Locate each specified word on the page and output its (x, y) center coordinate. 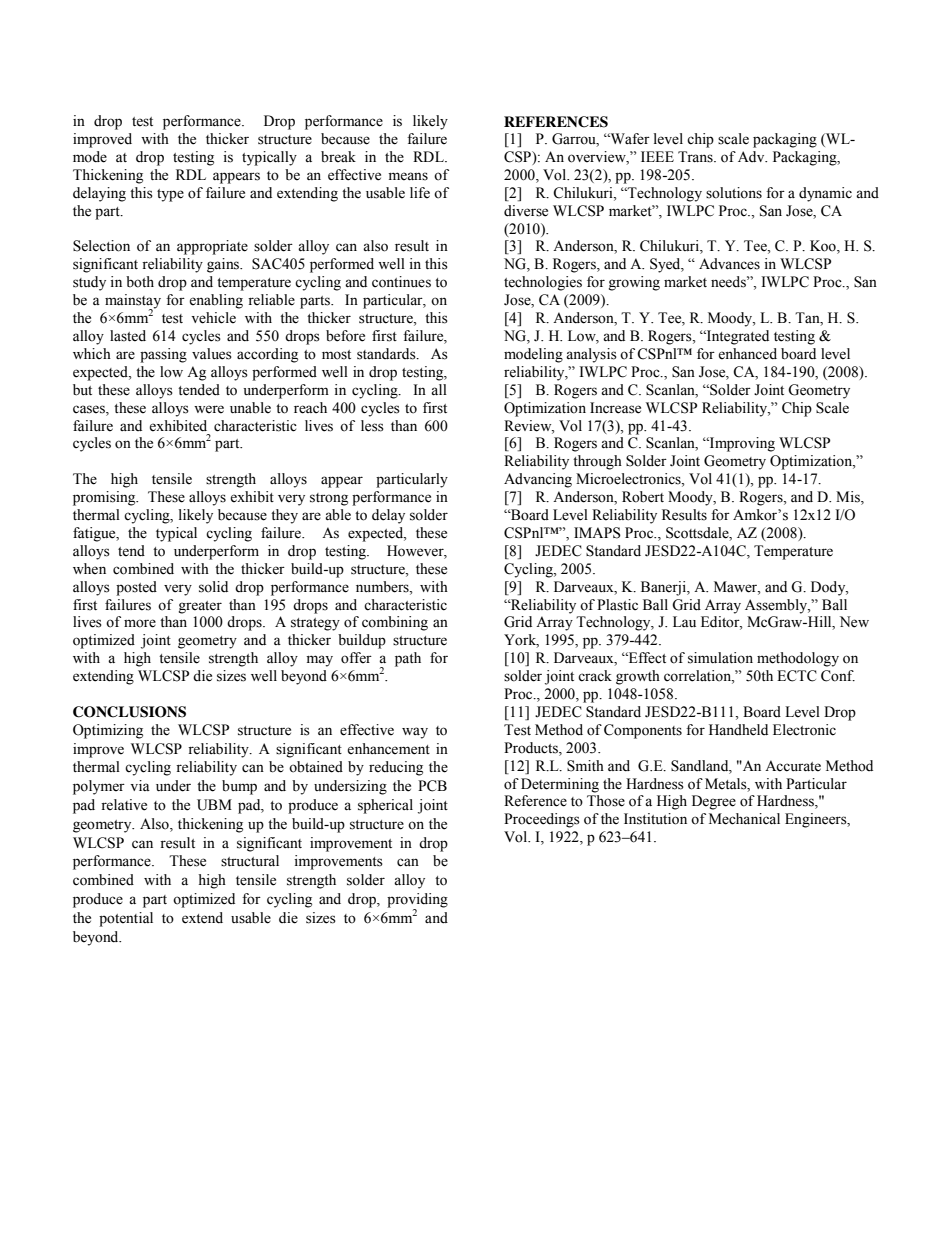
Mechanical (744, 819)
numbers (383, 587)
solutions (734, 193)
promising (105, 498)
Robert (643, 497)
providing (417, 901)
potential (126, 919)
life (420, 193)
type (170, 195)
